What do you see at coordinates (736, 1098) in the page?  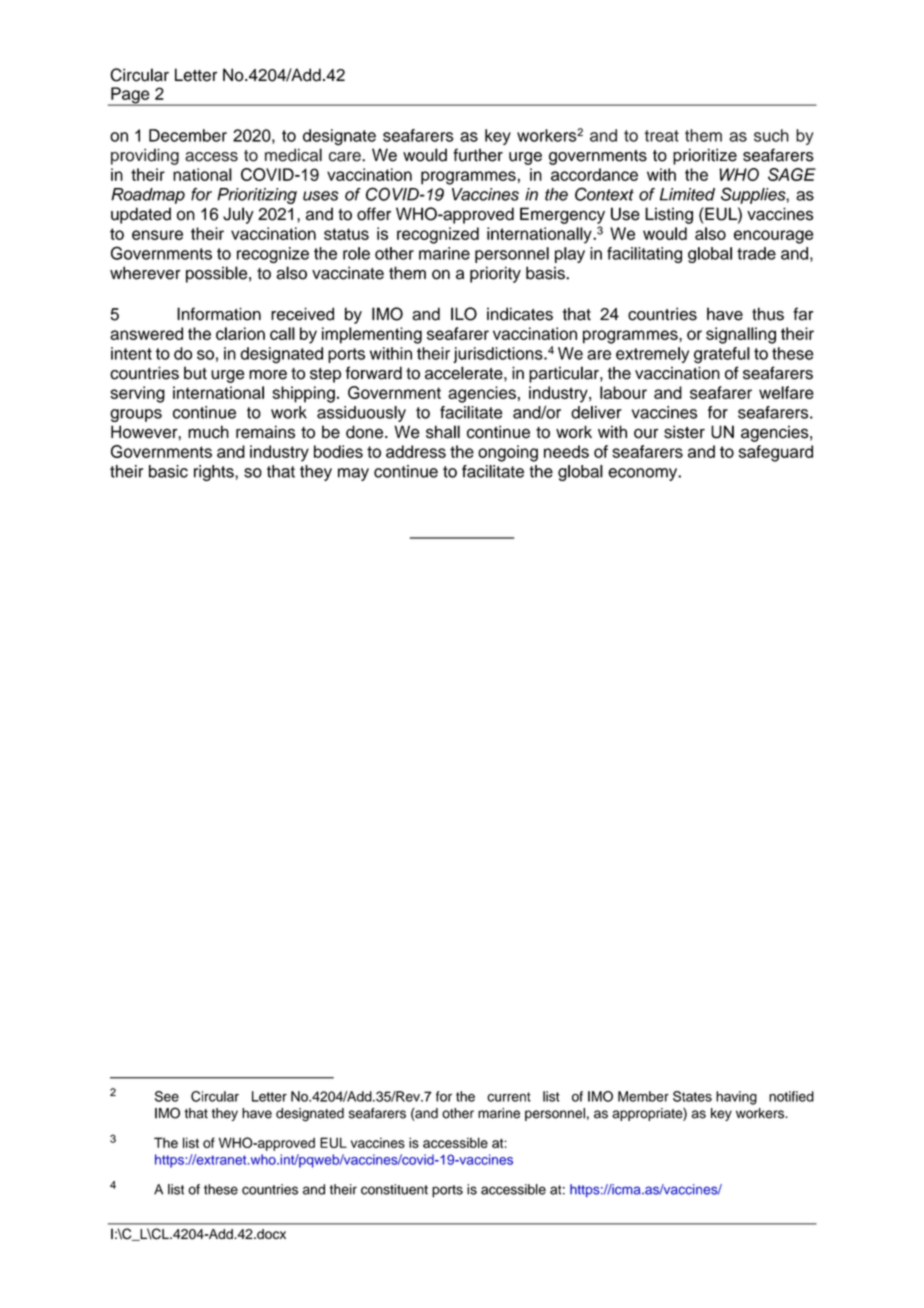 I see `having` at bounding box center [736, 1098].
